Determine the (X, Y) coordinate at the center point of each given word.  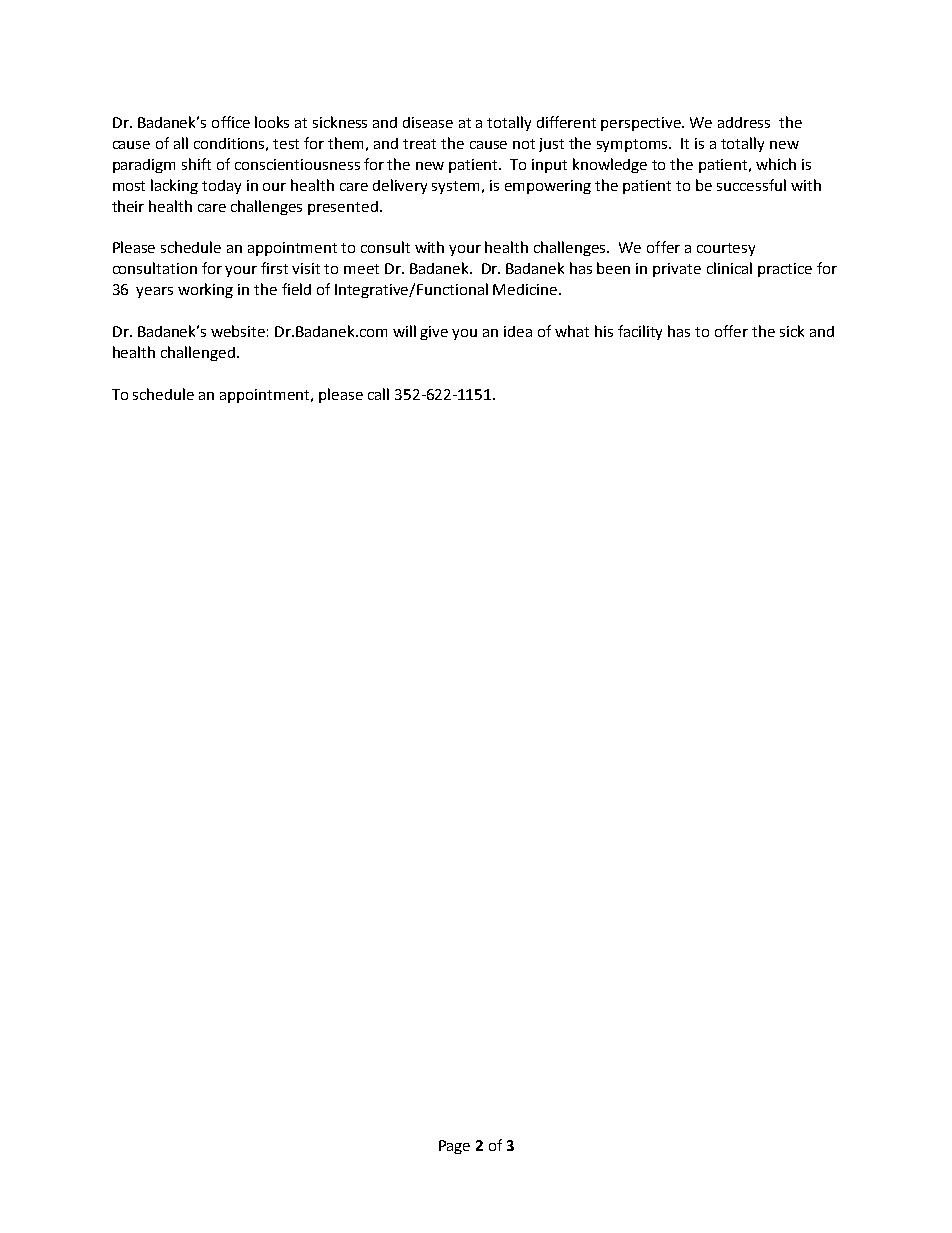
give (434, 333)
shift (196, 164)
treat (419, 144)
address (744, 122)
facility (640, 332)
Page (454, 1147)
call (378, 394)
